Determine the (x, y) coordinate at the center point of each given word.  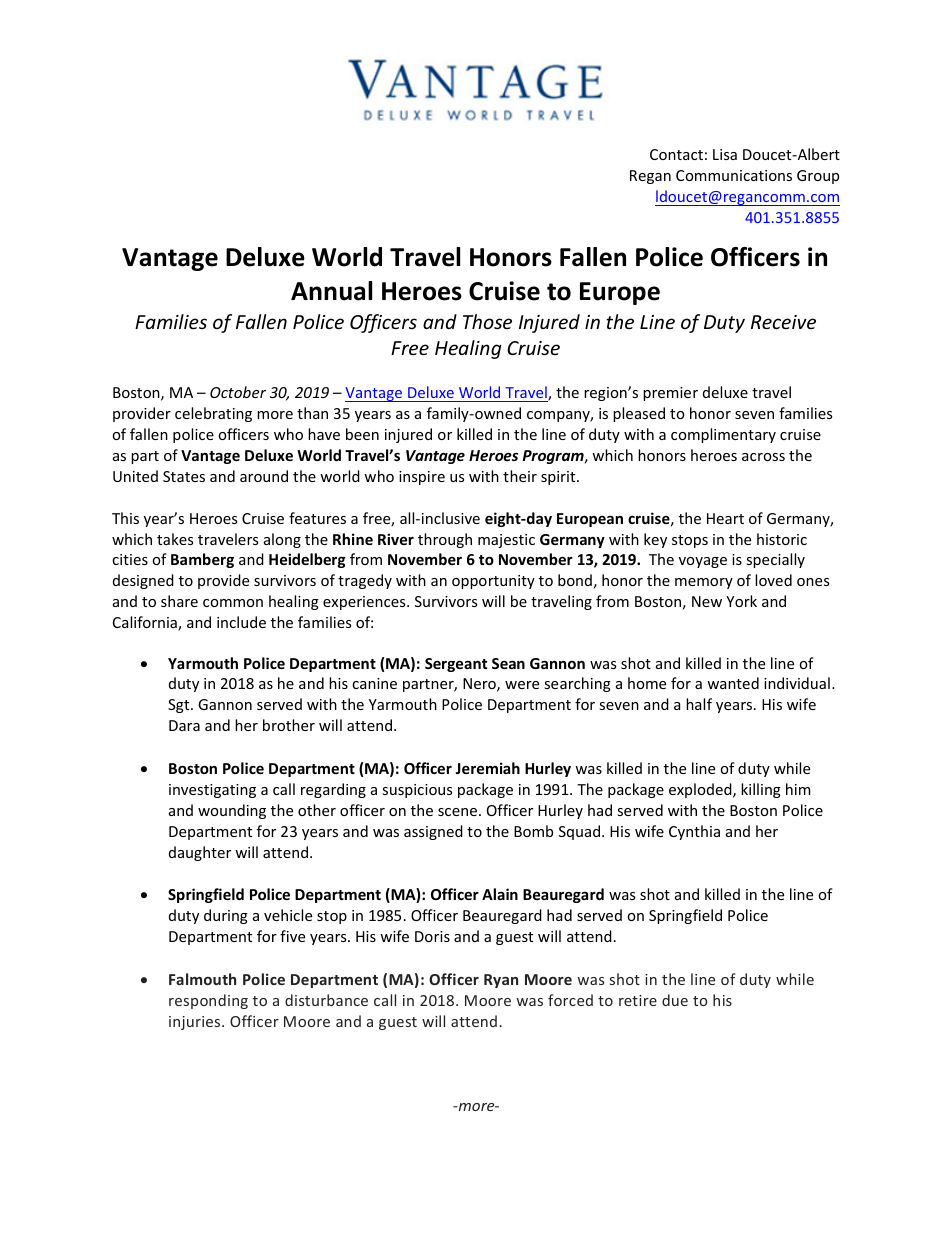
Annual (331, 291)
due (675, 1000)
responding (208, 1001)
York (741, 601)
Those (487, 321)
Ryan (501, 981)
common (233, 603)
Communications (734, 175)
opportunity (493, 582)
